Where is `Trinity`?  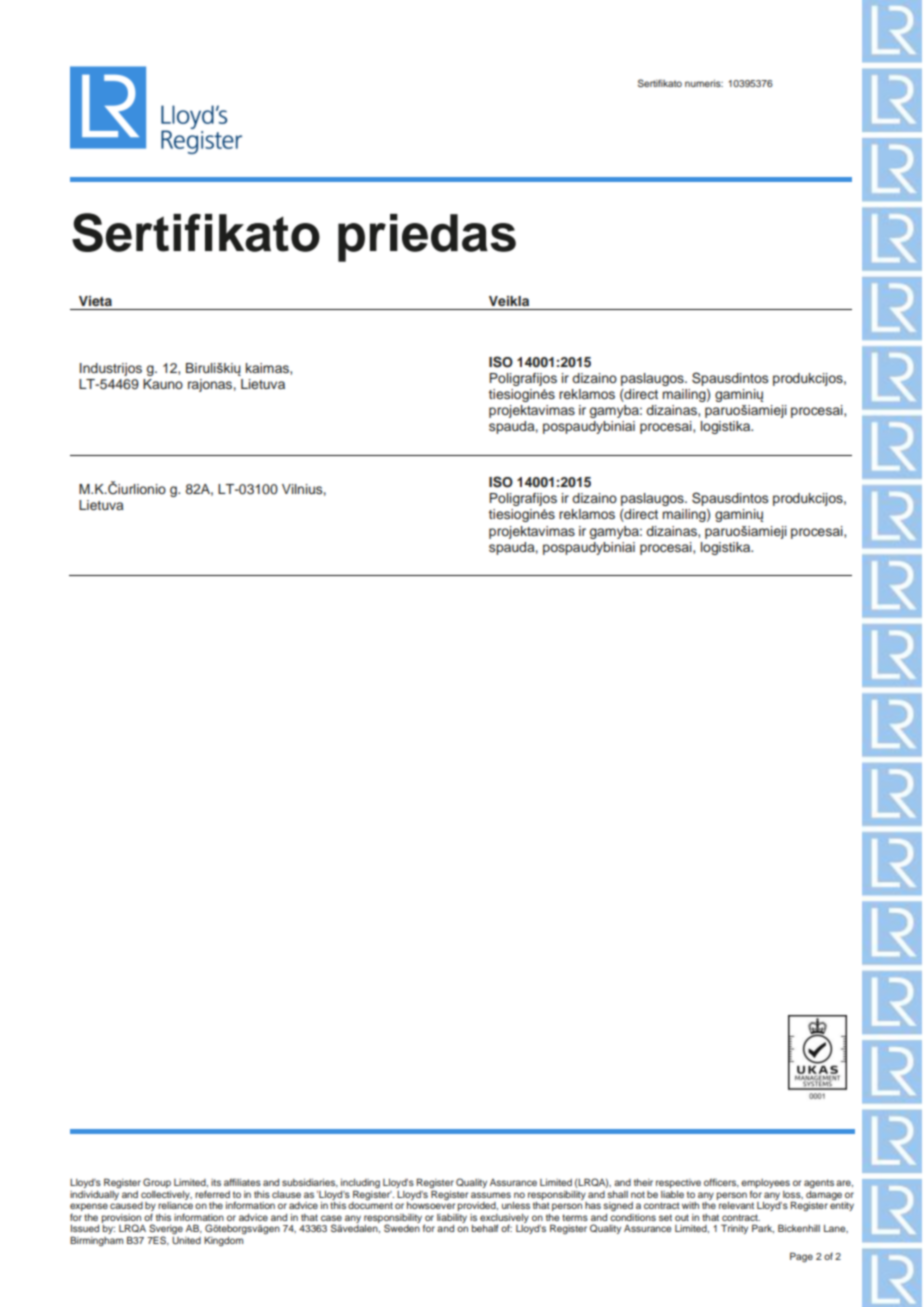
Trinity is located at coordinates (734, 1229).
